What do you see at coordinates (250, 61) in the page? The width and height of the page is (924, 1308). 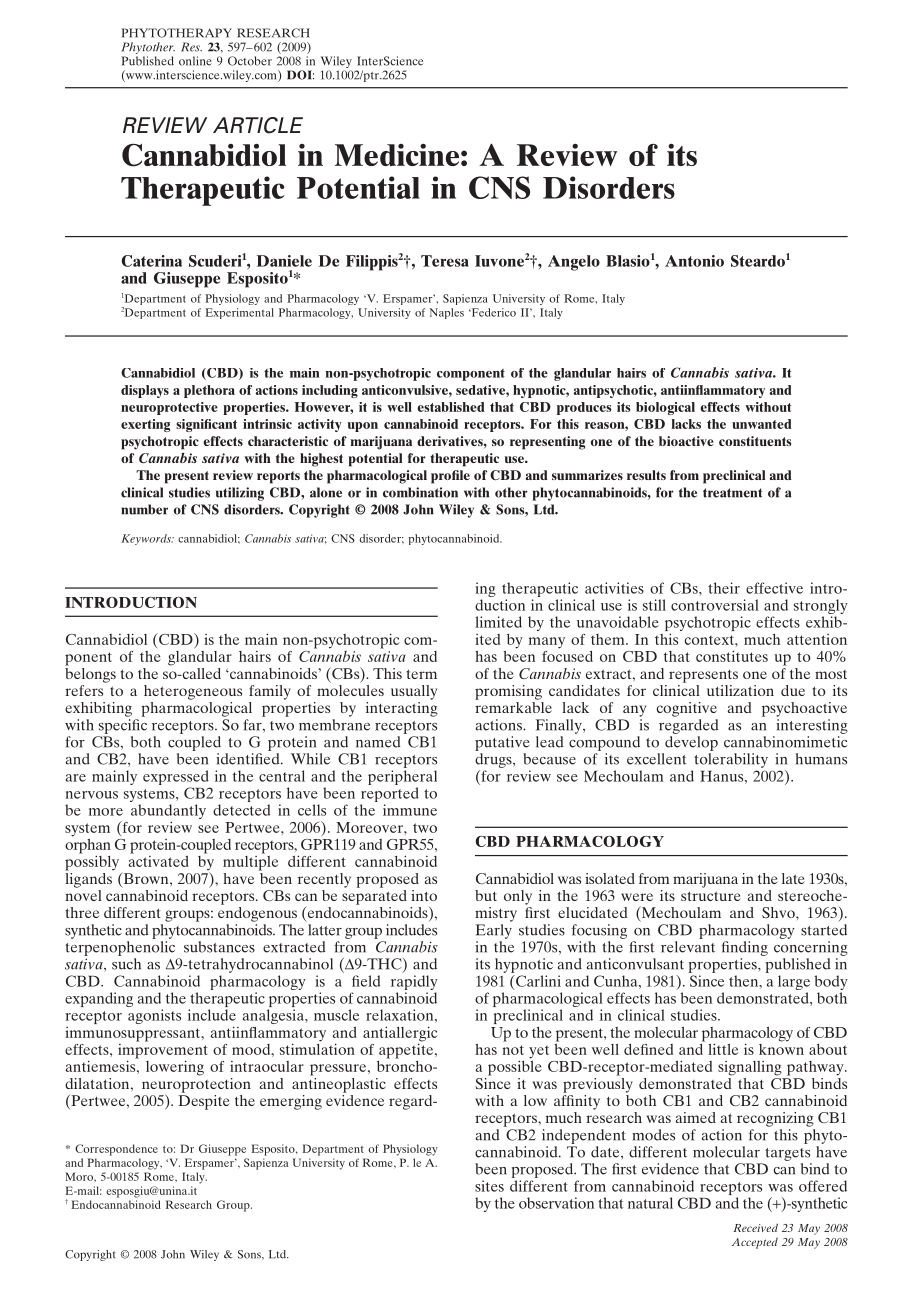 I see `October` at bounding box center [250, 61].
